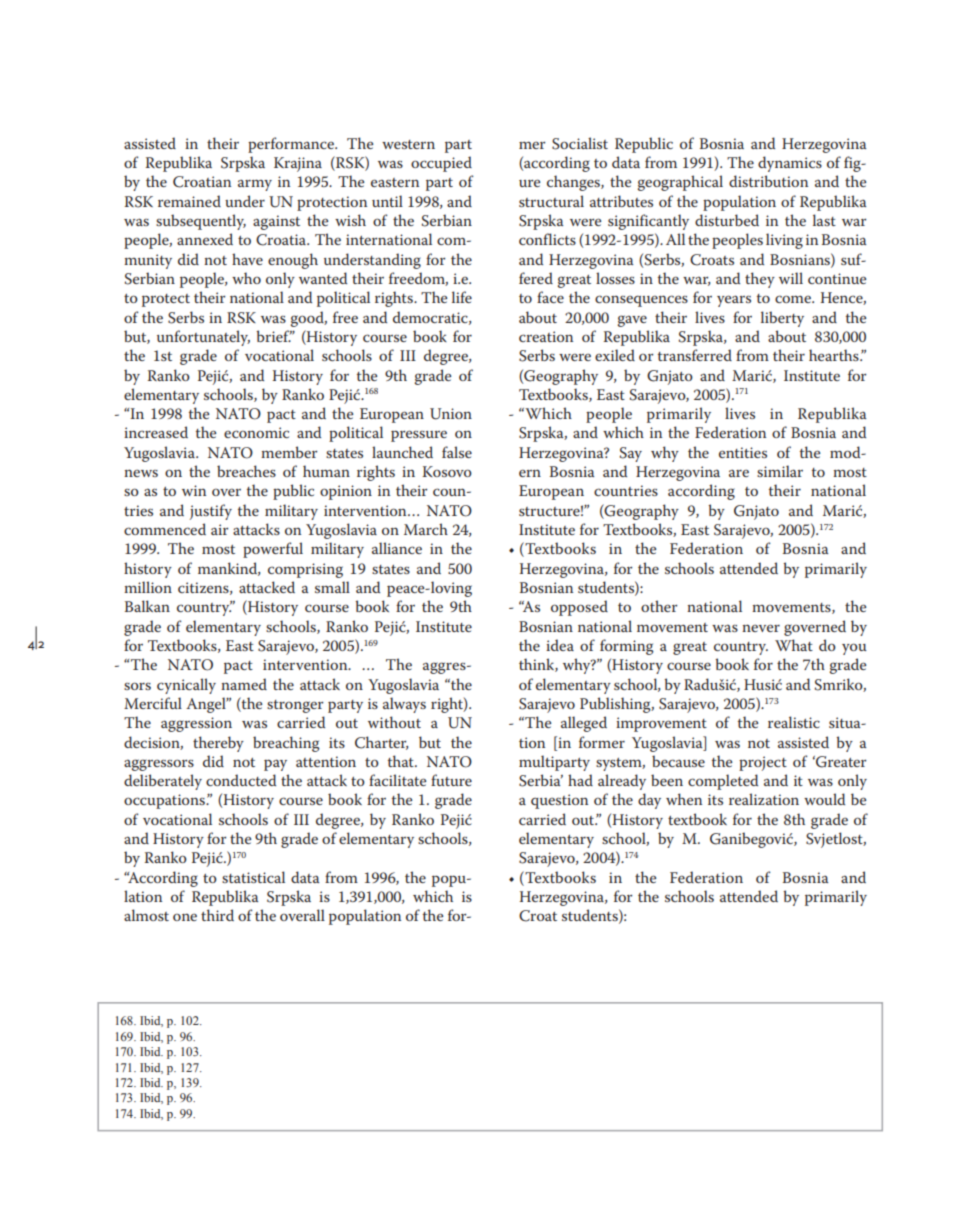 Image resolution: width=958 pixels, height=1232 pixels. I want to click on economic, so click(256, 432).
